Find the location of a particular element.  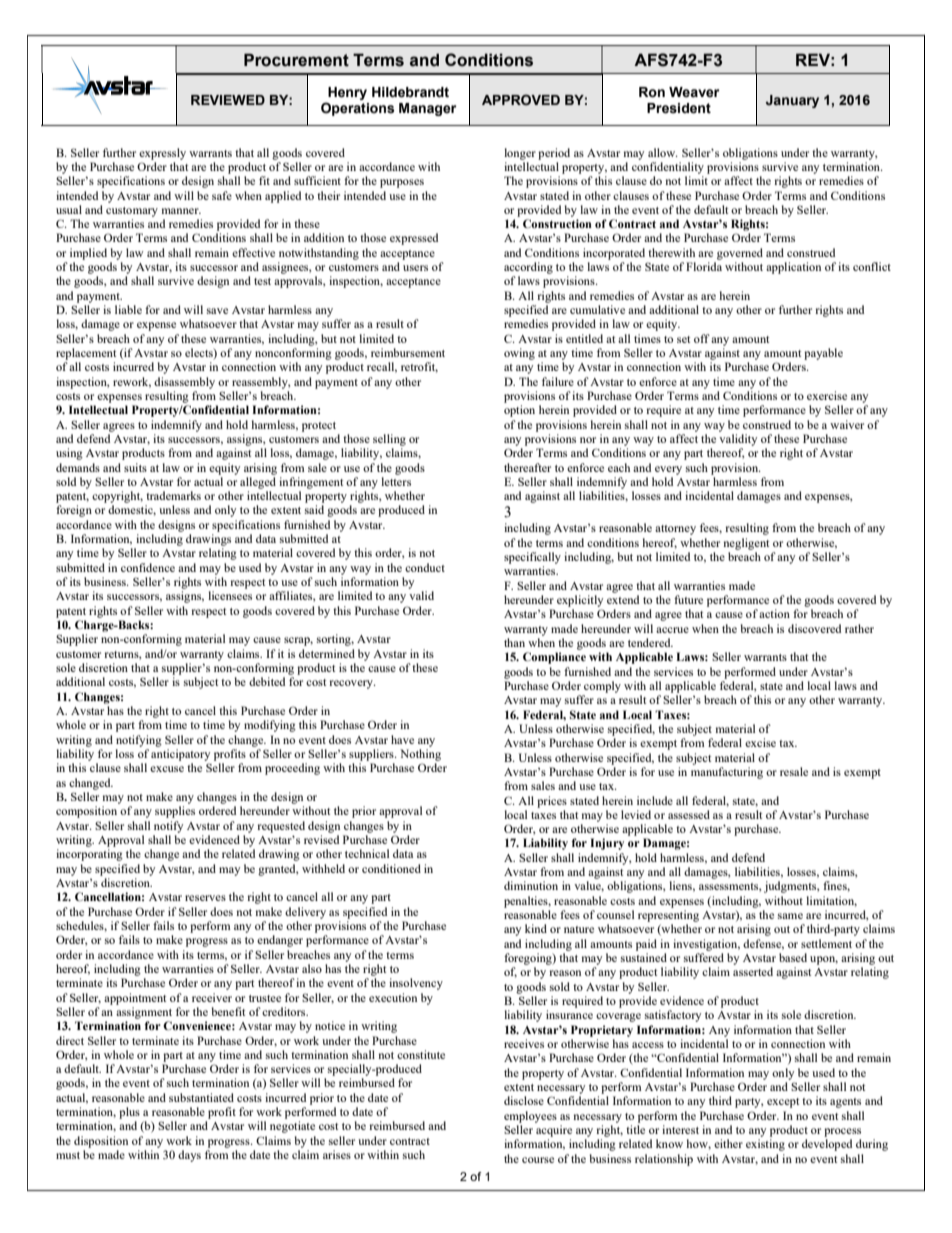

January is located at coordinates (792, 101).
